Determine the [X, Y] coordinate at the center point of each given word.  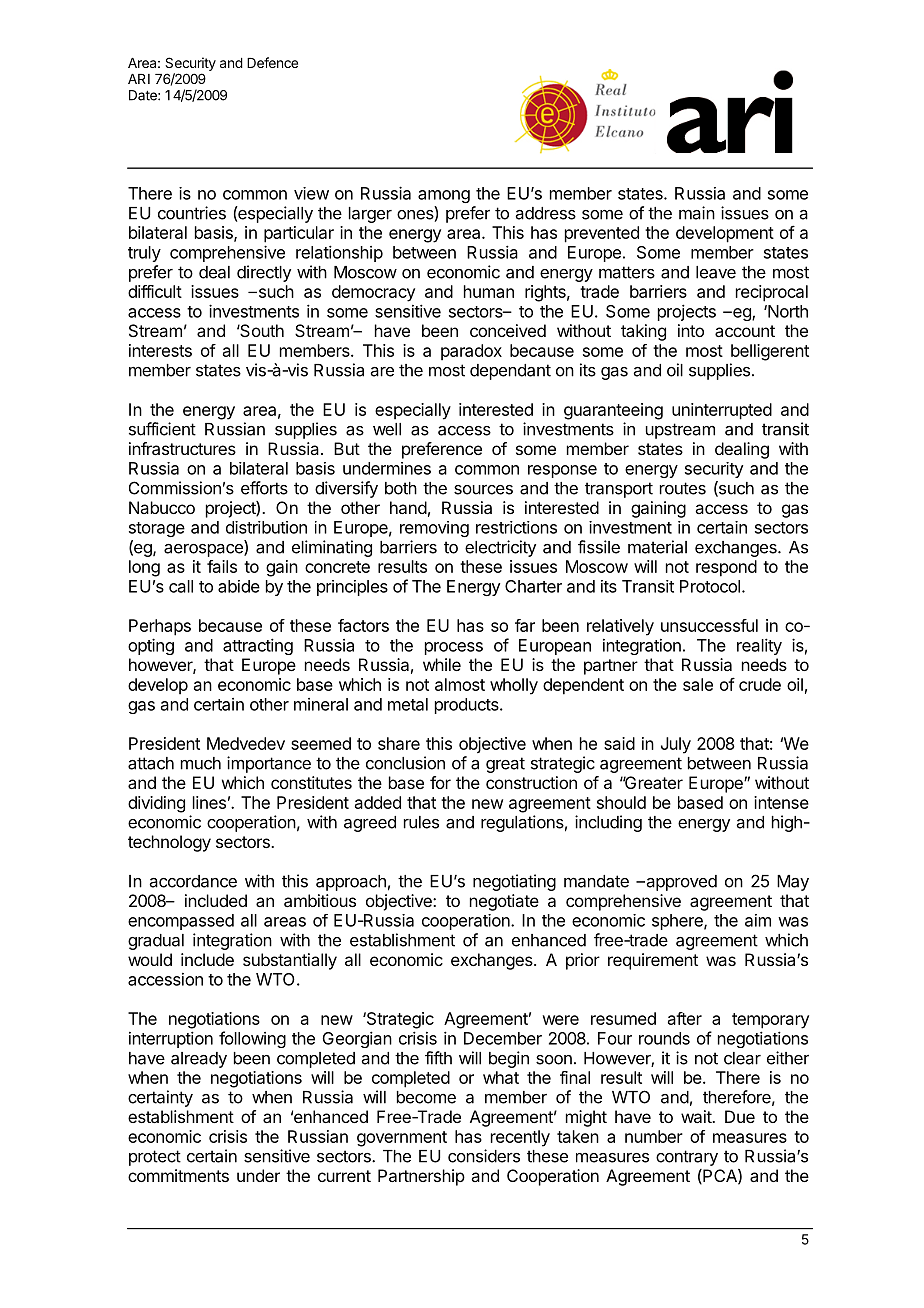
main [697, 213]
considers [484, 1156]
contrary [687, 1158]
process [454, 648]
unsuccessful [709, 625]
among [444, 196]
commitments [178, 1175]
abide [239, 586]
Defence [272, 62]
